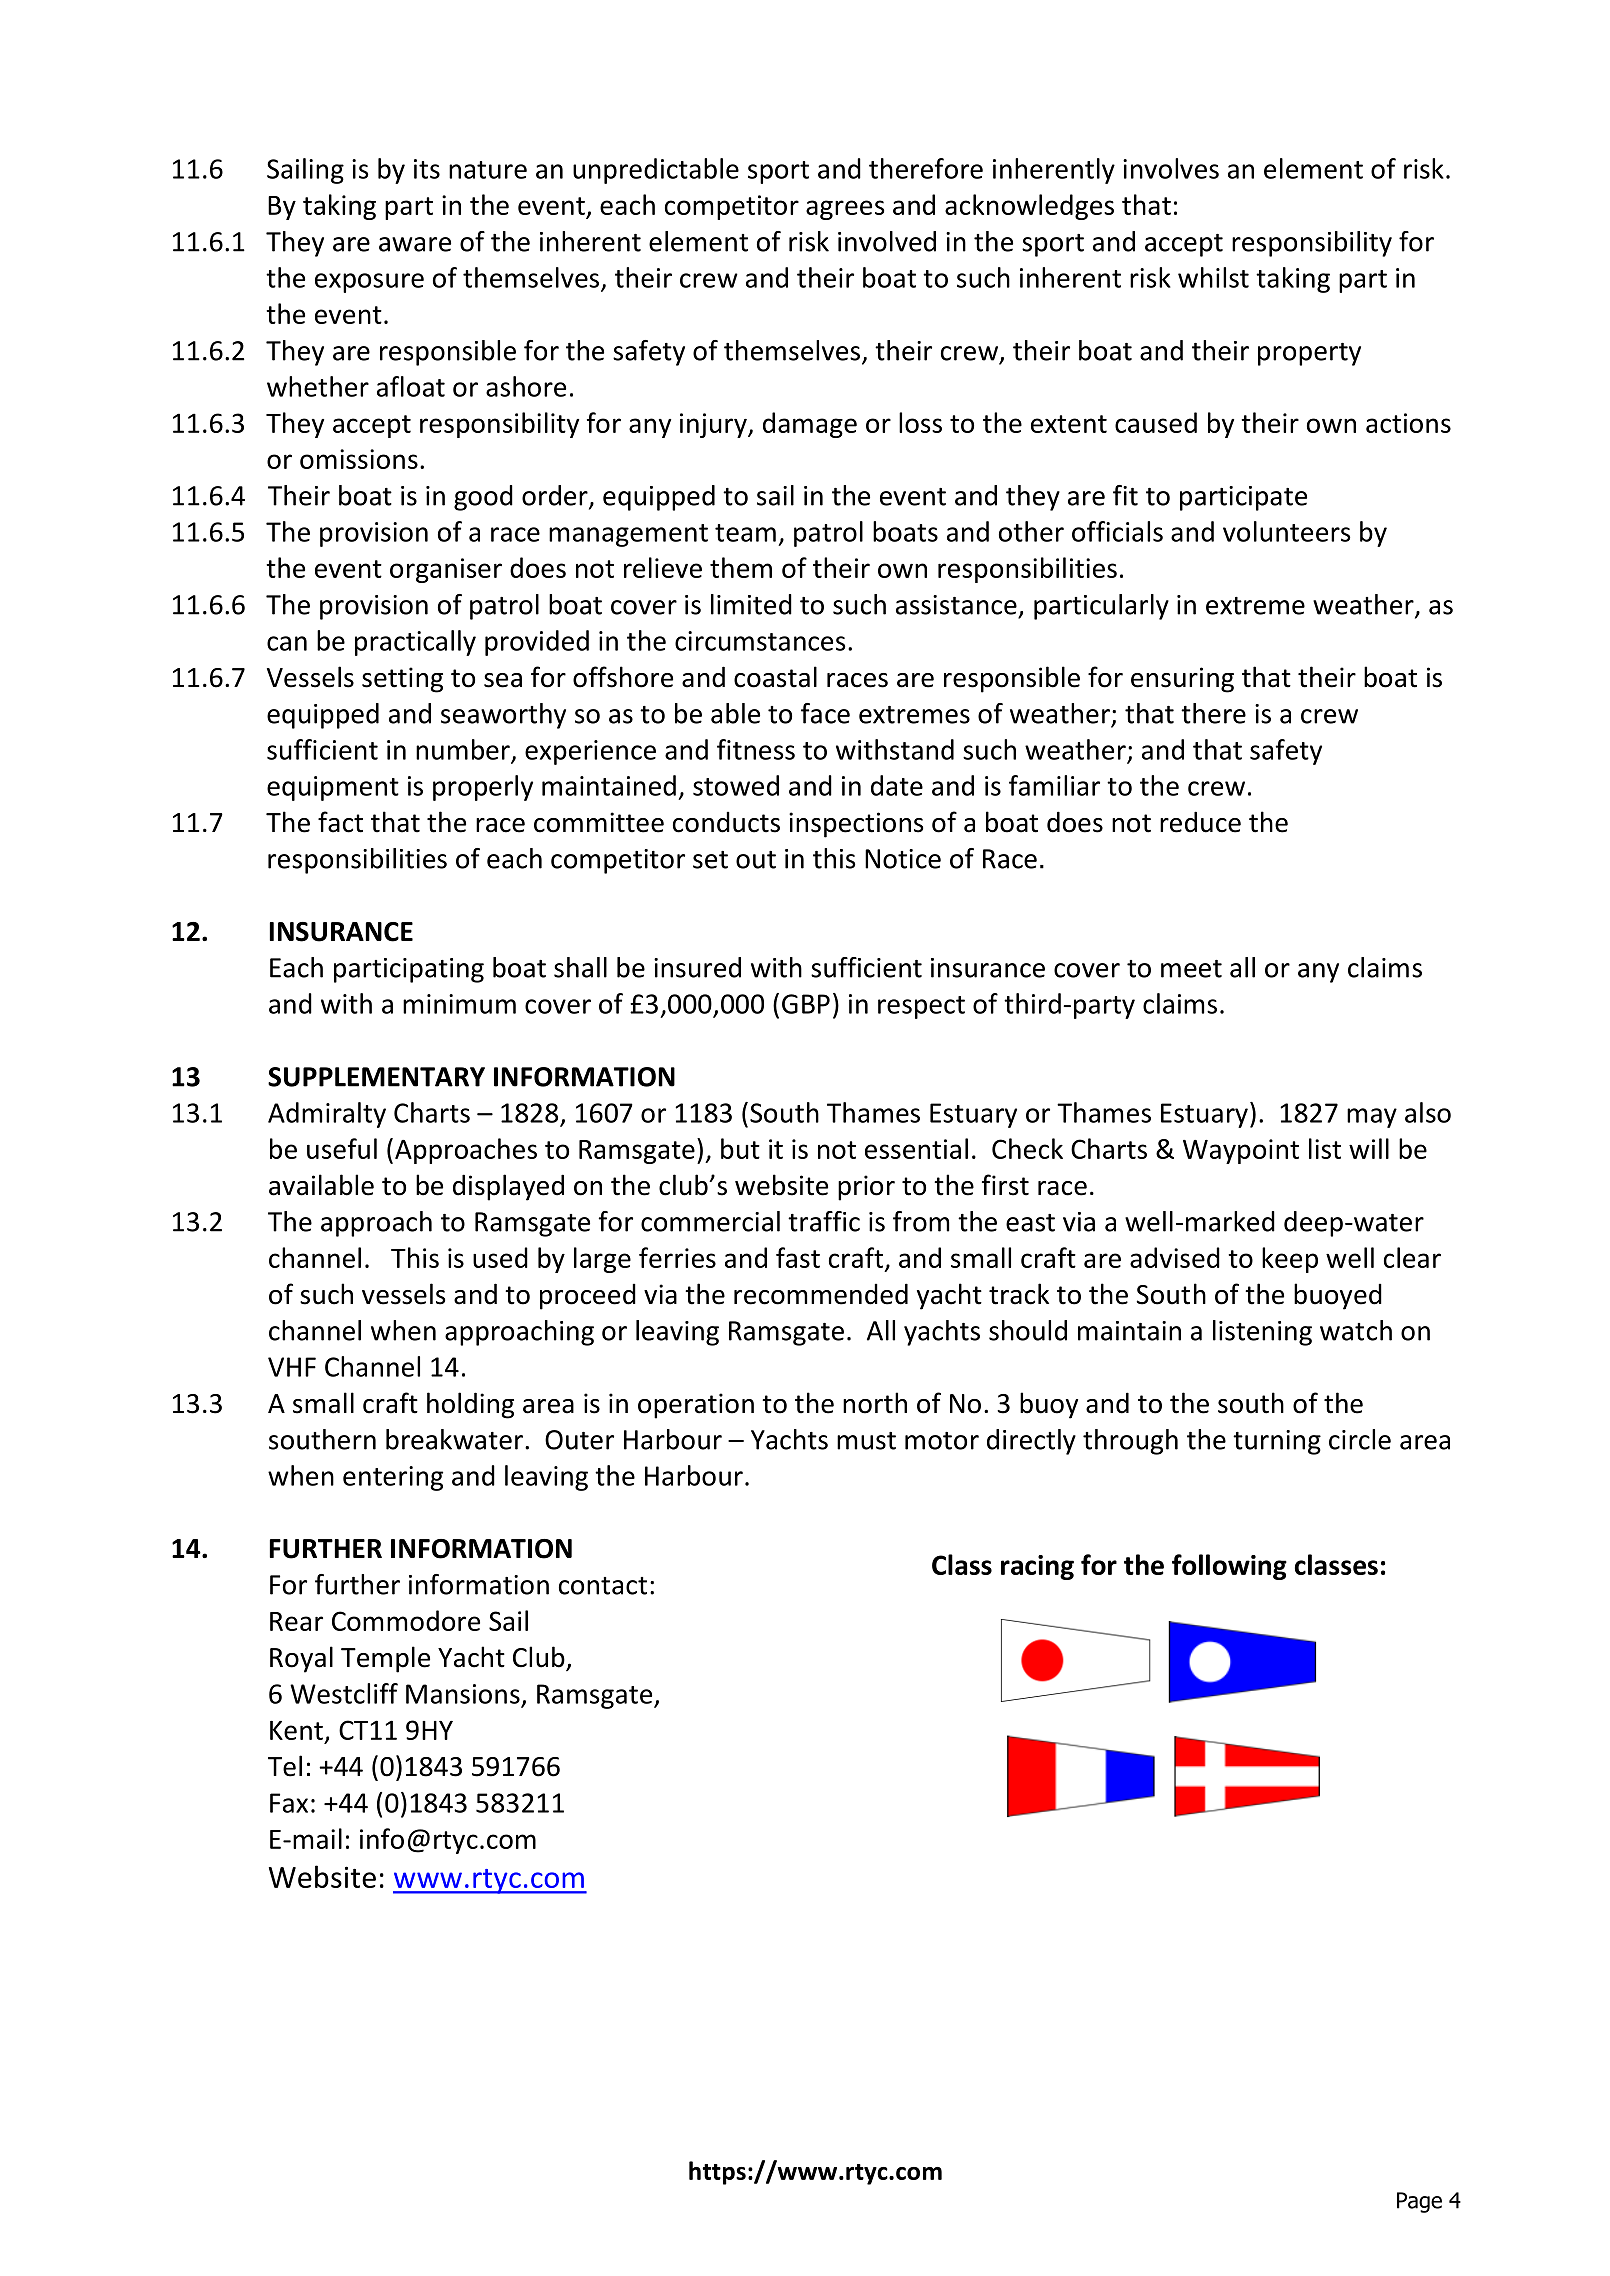 This image has height=2276, width=1610. What do you see at coordinates (289, 1803) in the image?
I see `Fax` at bounding box center [289, 1803].
